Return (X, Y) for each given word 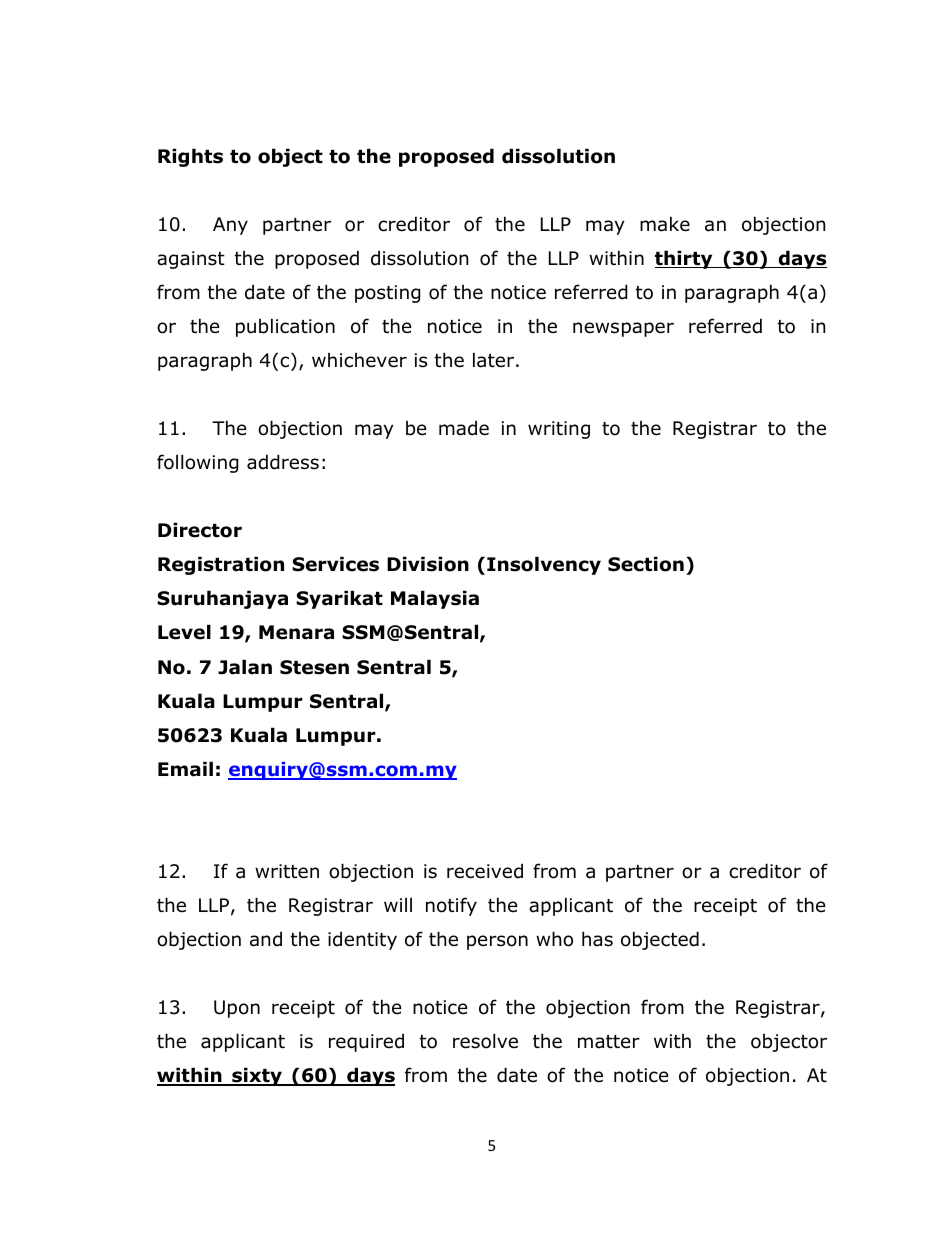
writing (559, 430)
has (597, 939)
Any (230, 226)
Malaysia (435, 599)
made (464, 428)
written (287, 871)
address (283, 462)
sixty (257, 1076)
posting (388, 294)
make (665, 224)
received (485, 871)
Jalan (245, 667)
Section (646, 564)
